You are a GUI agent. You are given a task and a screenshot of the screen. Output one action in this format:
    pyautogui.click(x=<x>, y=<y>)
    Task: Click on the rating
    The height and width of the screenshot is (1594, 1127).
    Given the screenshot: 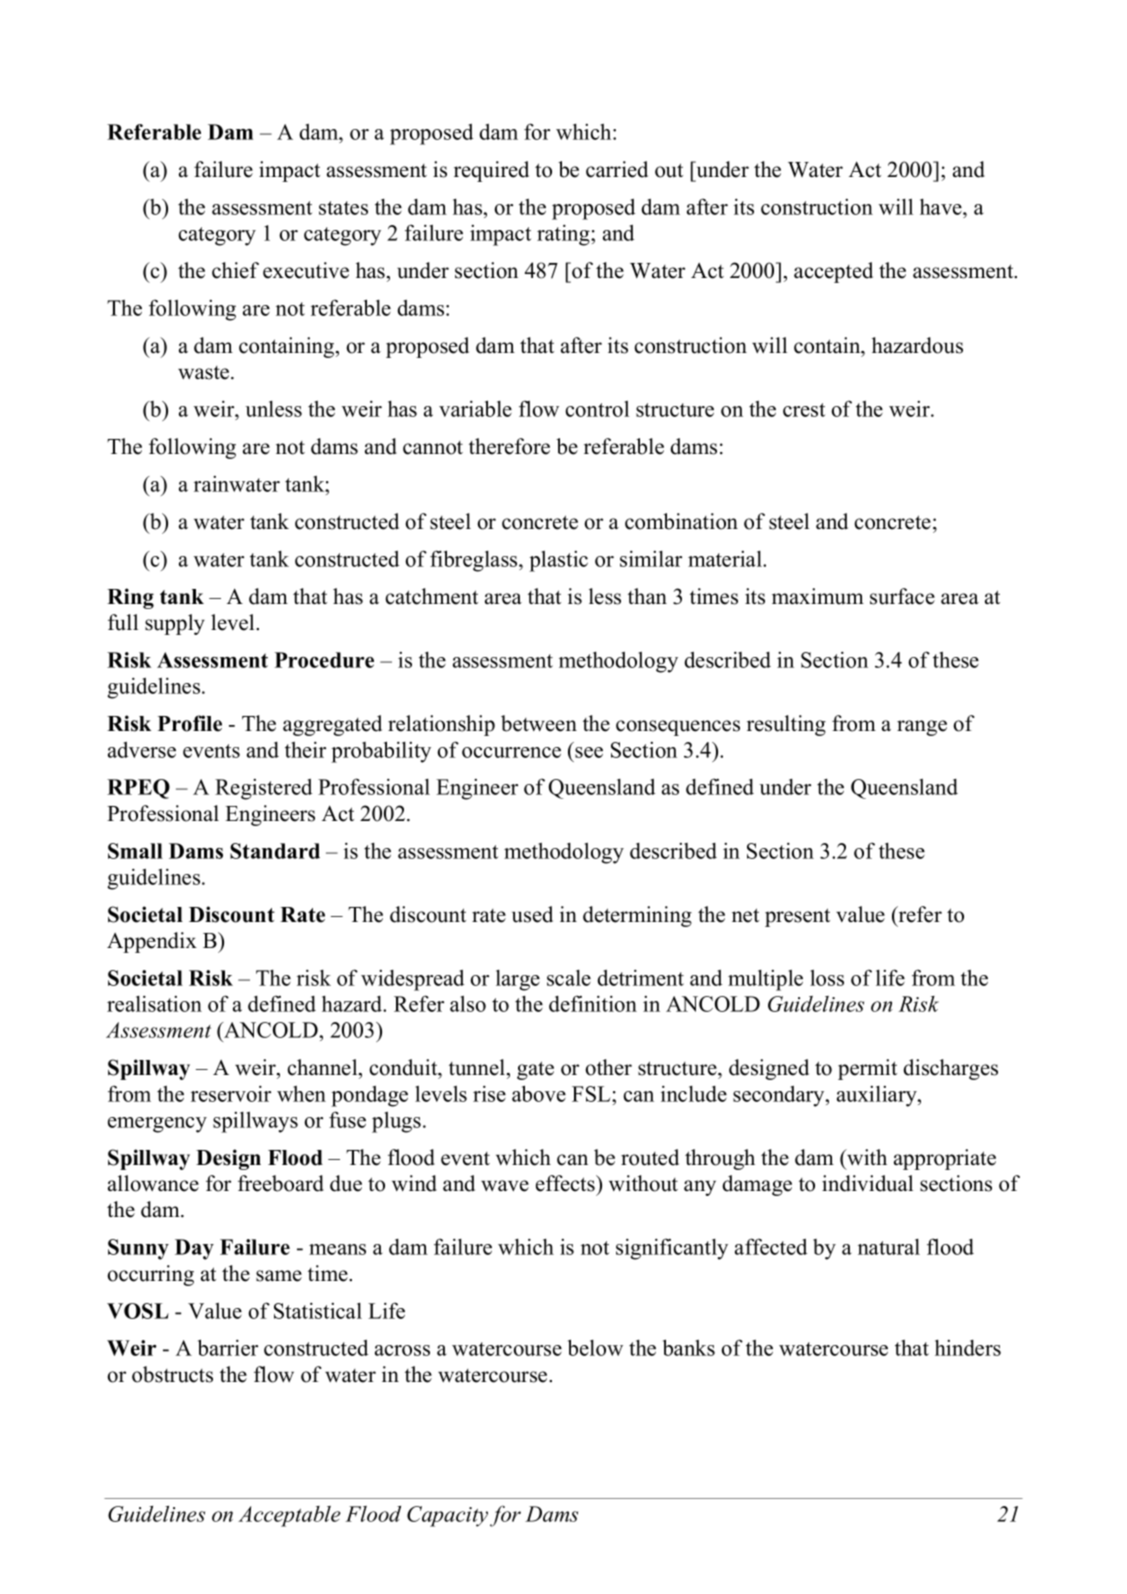 What is the action you would take?
    pyautogui.click(x=564, y=235)
